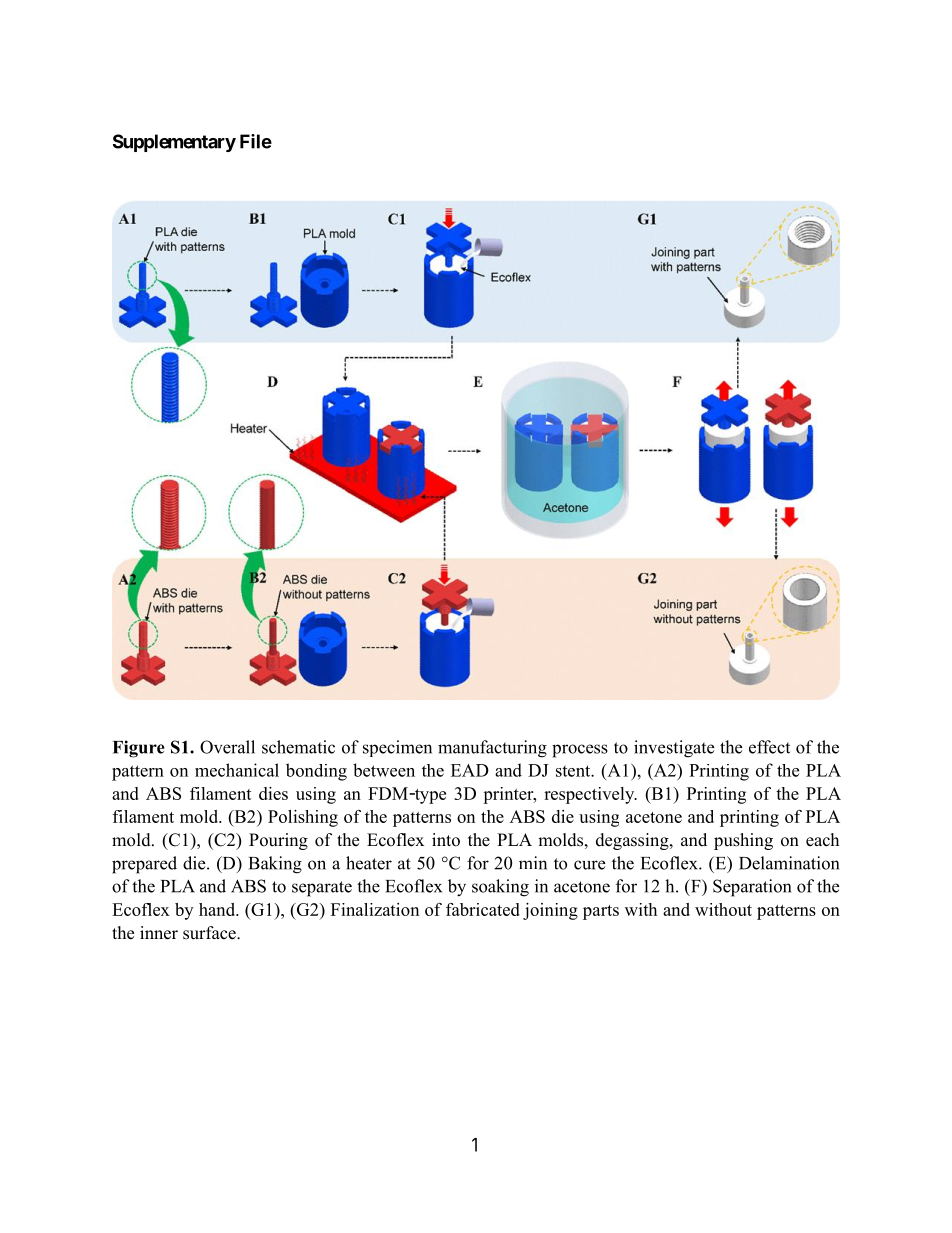 Image resolution: width=952 pixels, height=1233 pixels. I want to click on process, so click(580, 751).
